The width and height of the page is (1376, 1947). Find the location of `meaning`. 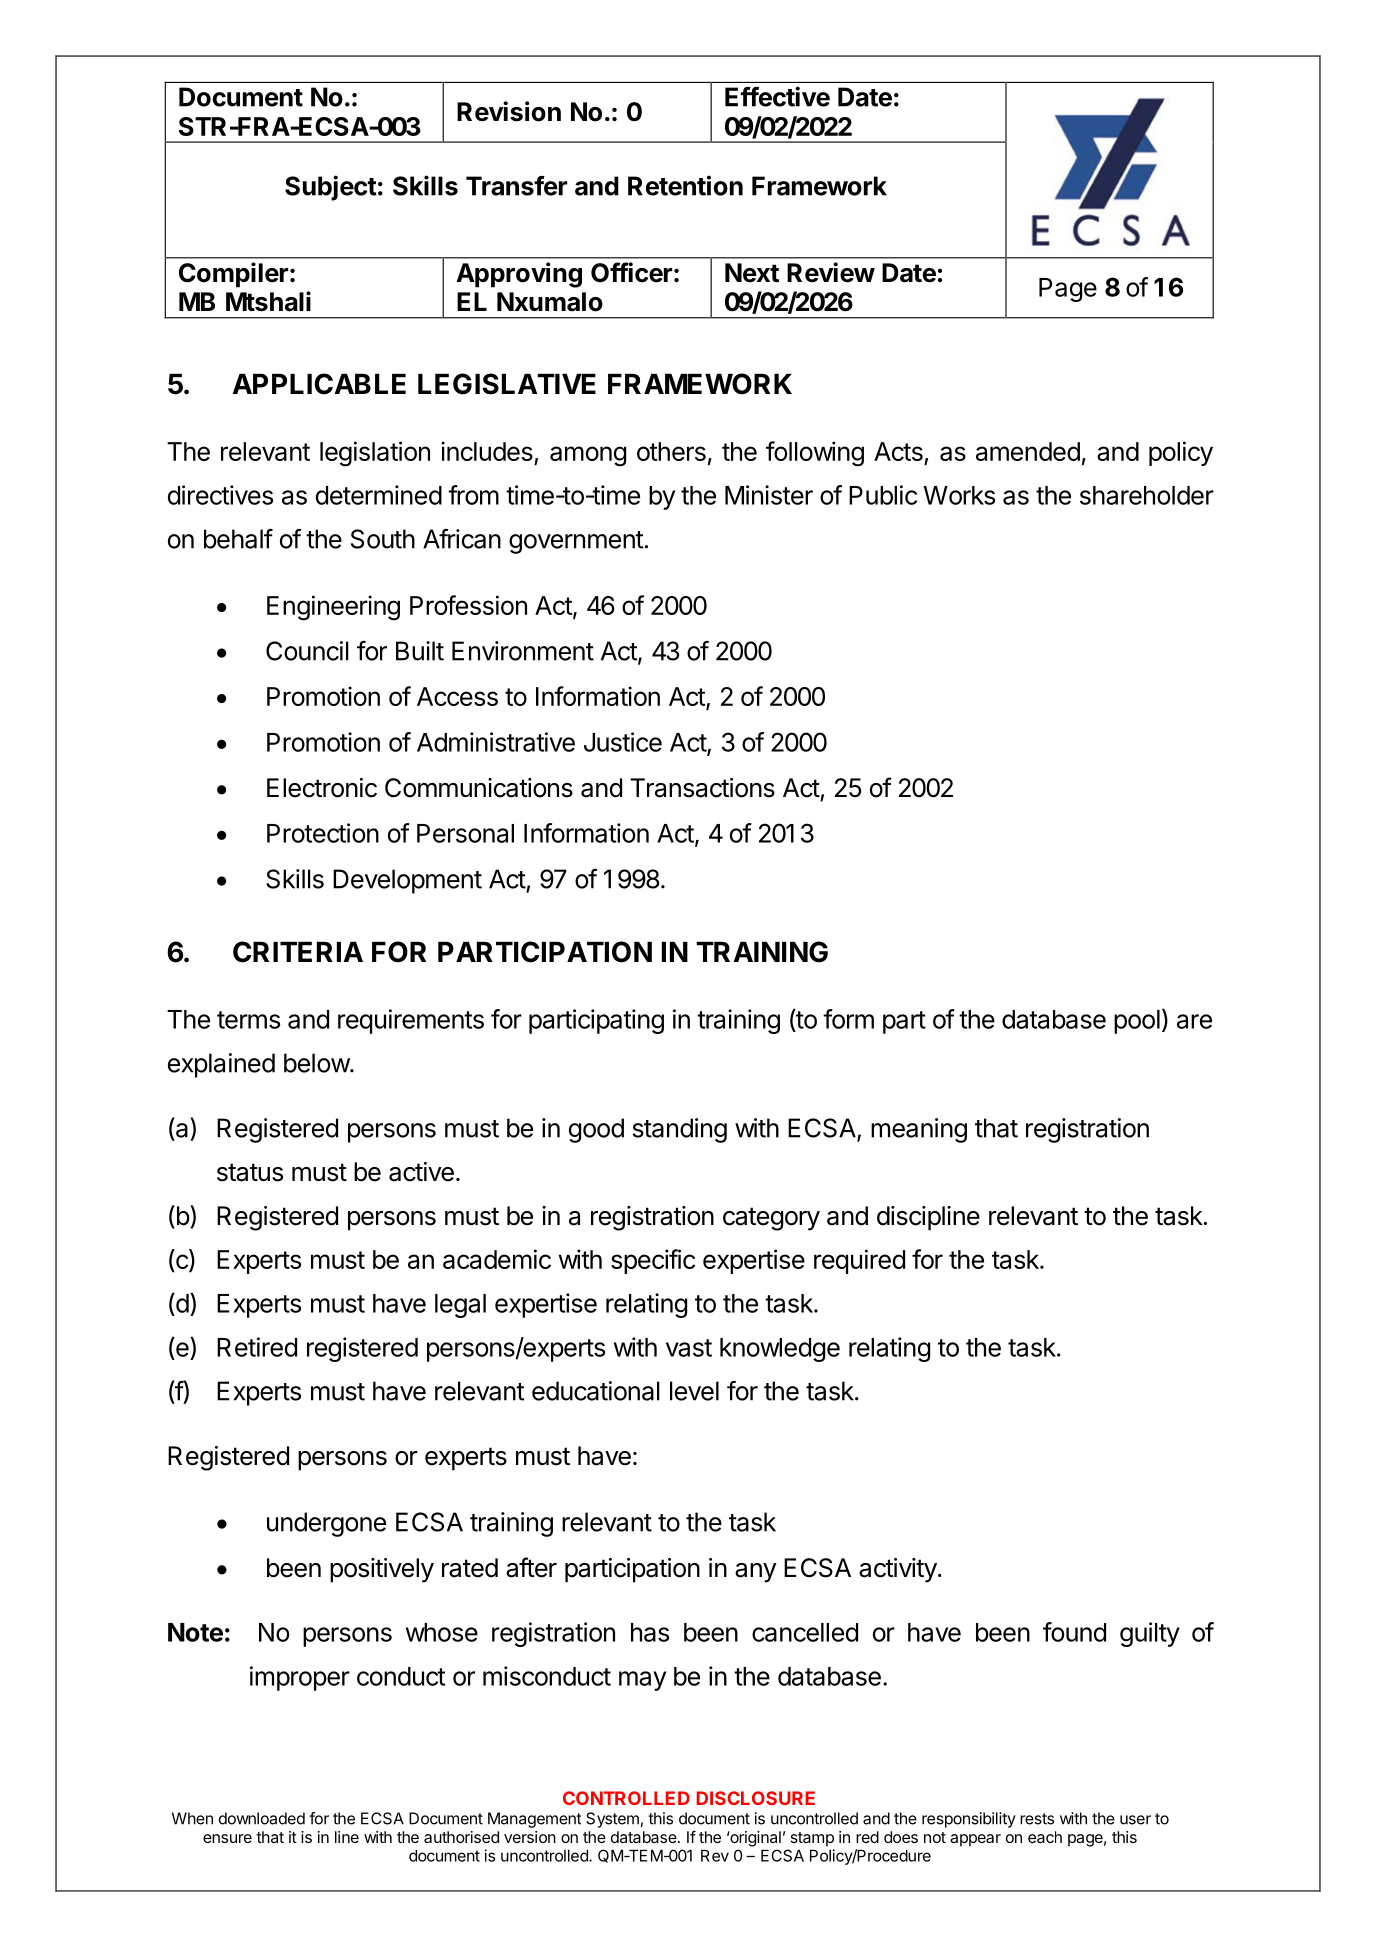

meaning is located at coordinates (919, 1130).
